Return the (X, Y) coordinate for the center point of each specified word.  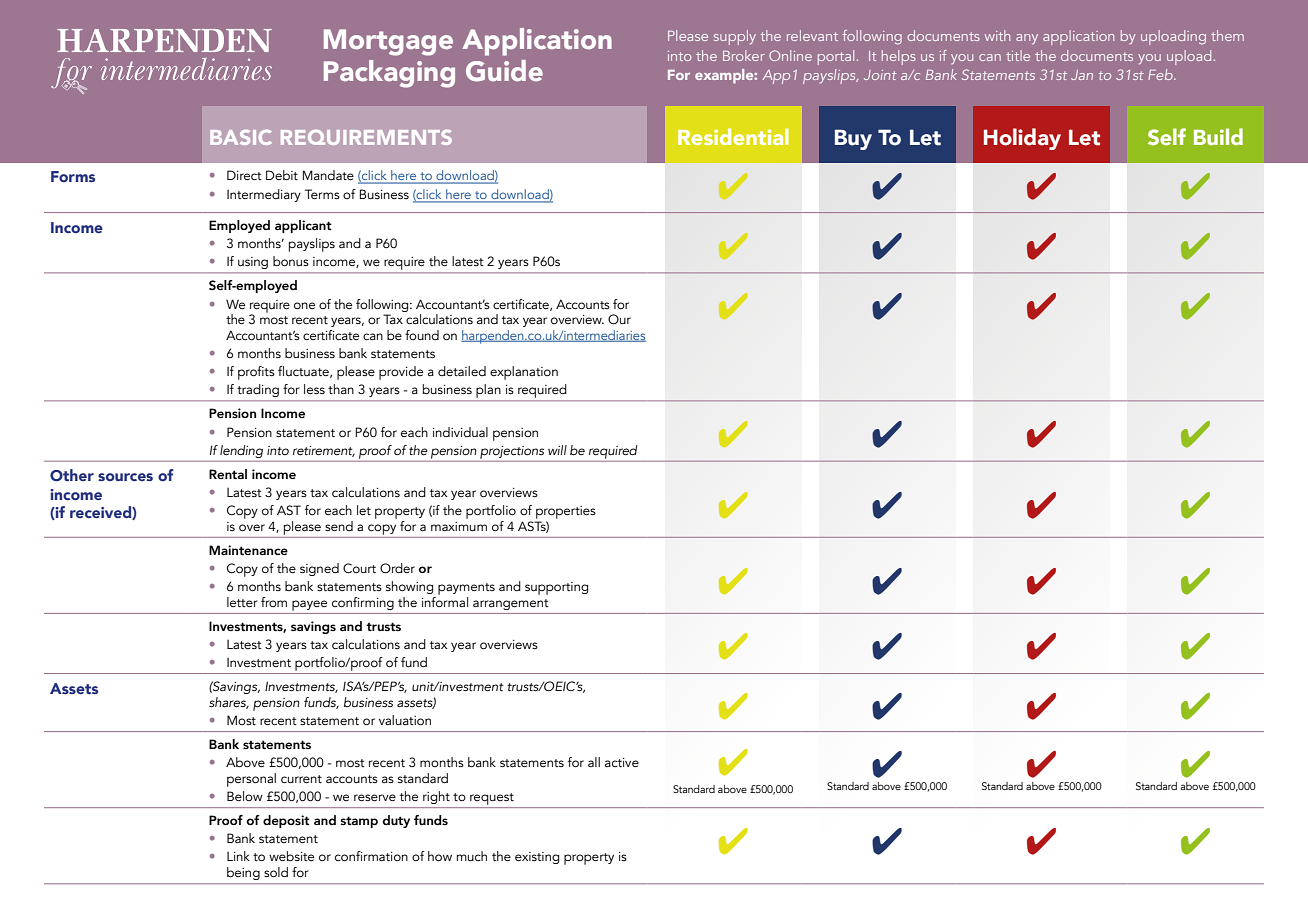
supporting (556, 588)
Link (238, 856)
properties (566, 512)
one (304, 305)
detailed (462, 371)
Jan (1082, 75)
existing (537, 858)
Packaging (389, 74)
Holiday (1022, 139)
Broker (744, 55)
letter (242, 602)
